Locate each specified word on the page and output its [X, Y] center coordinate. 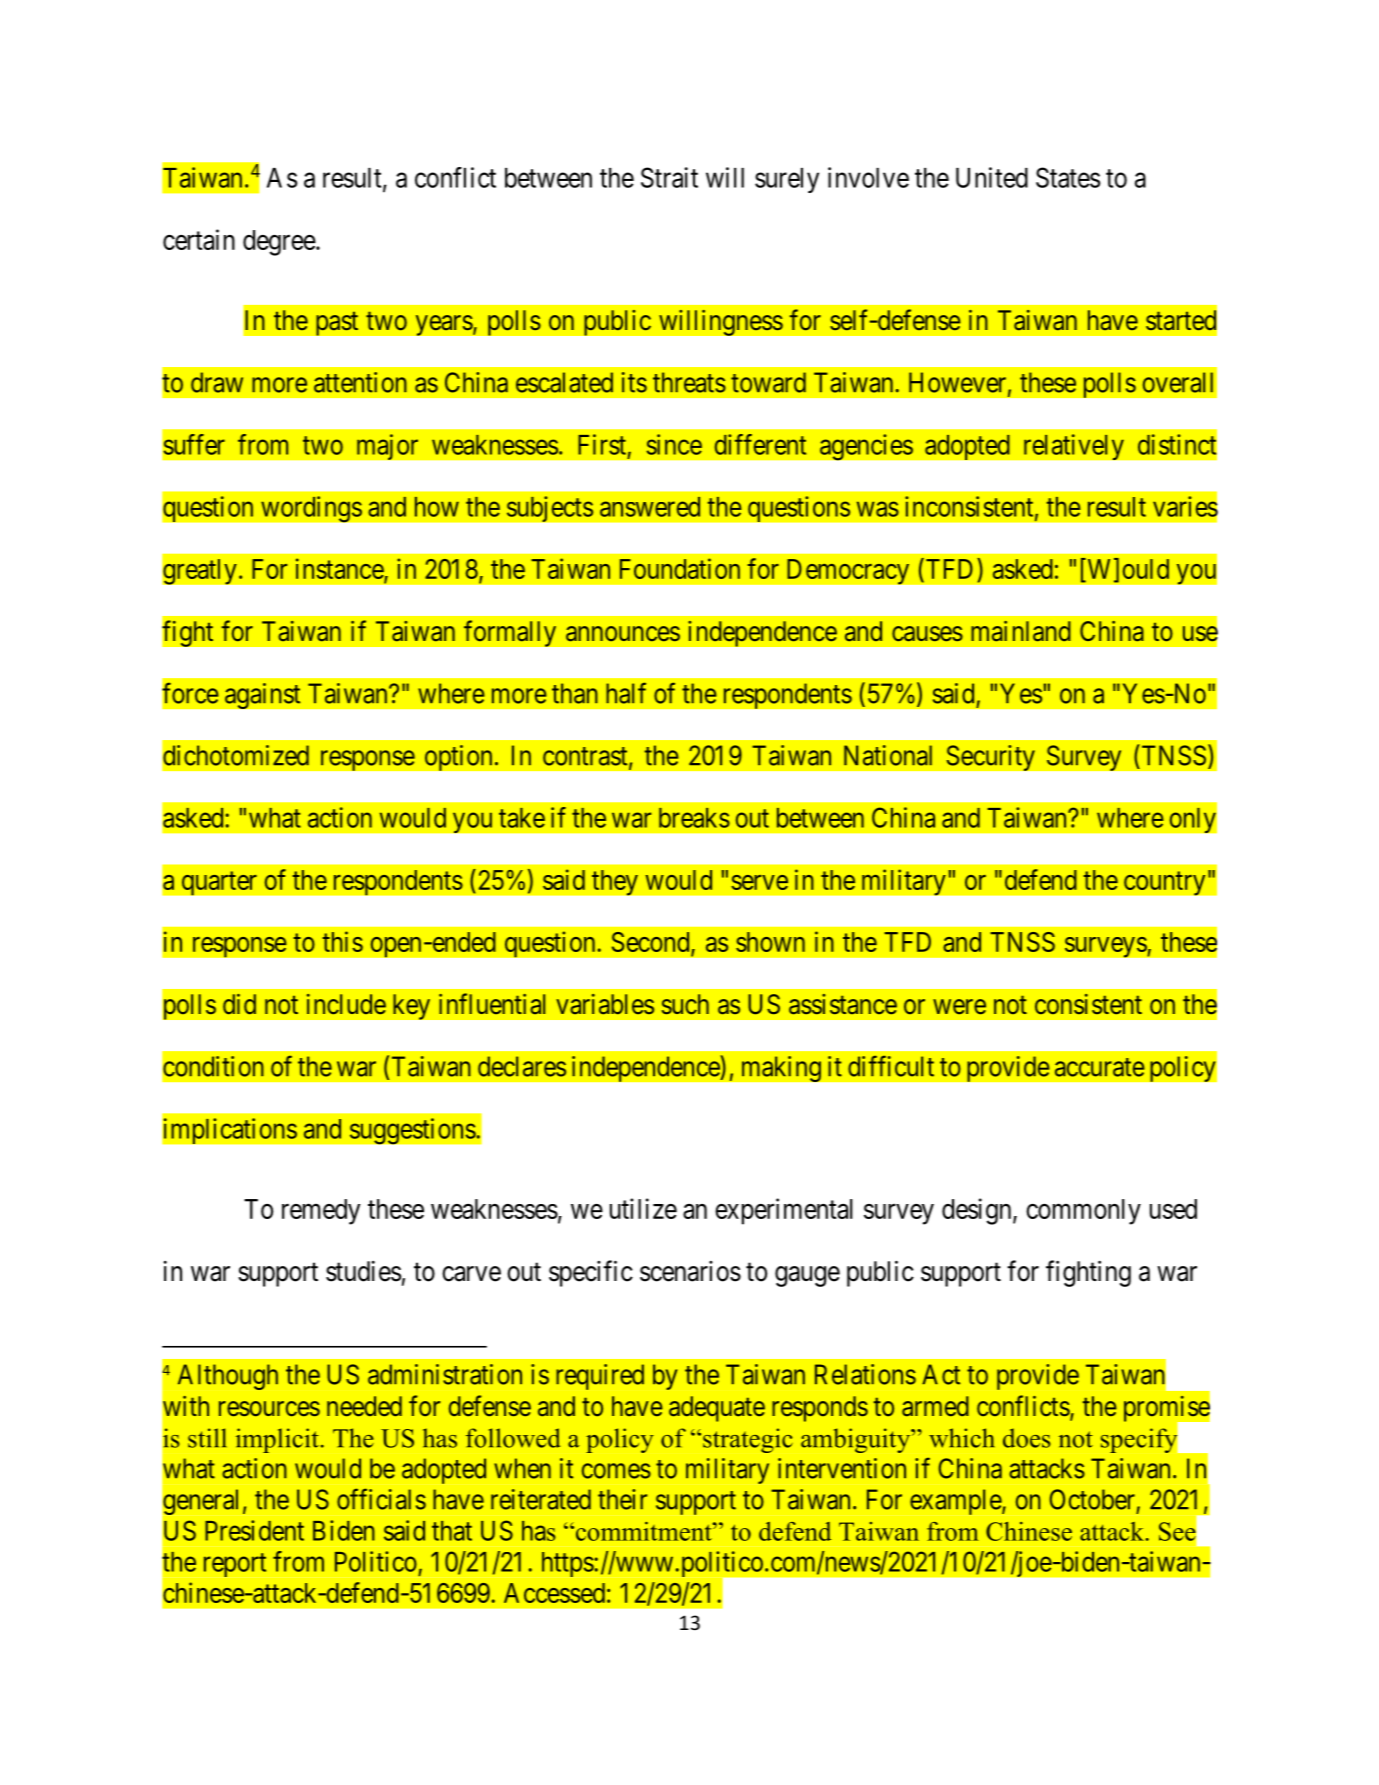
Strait [669, 177]
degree [280, 243]
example [956, 1502]
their [622, 1499]
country [1165, 884]
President [254, 1530]
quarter [219, 884]
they [615, 883]
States [1068, 177]
